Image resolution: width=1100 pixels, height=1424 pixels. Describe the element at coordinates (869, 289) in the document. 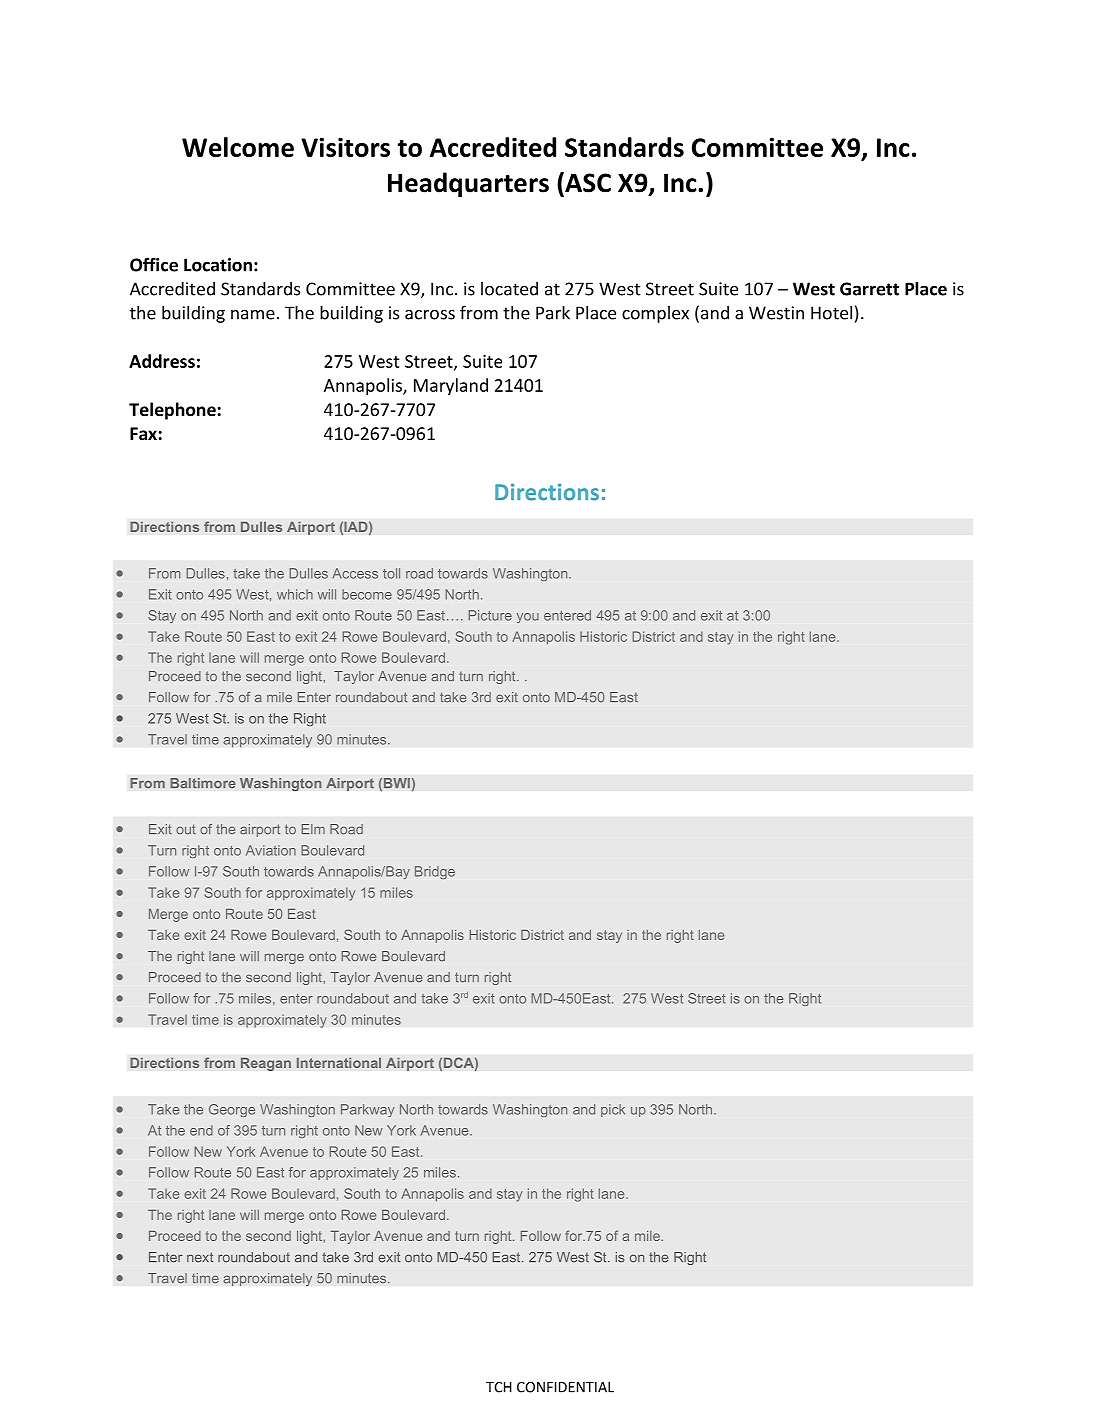

I see `Garrett` at that location.
